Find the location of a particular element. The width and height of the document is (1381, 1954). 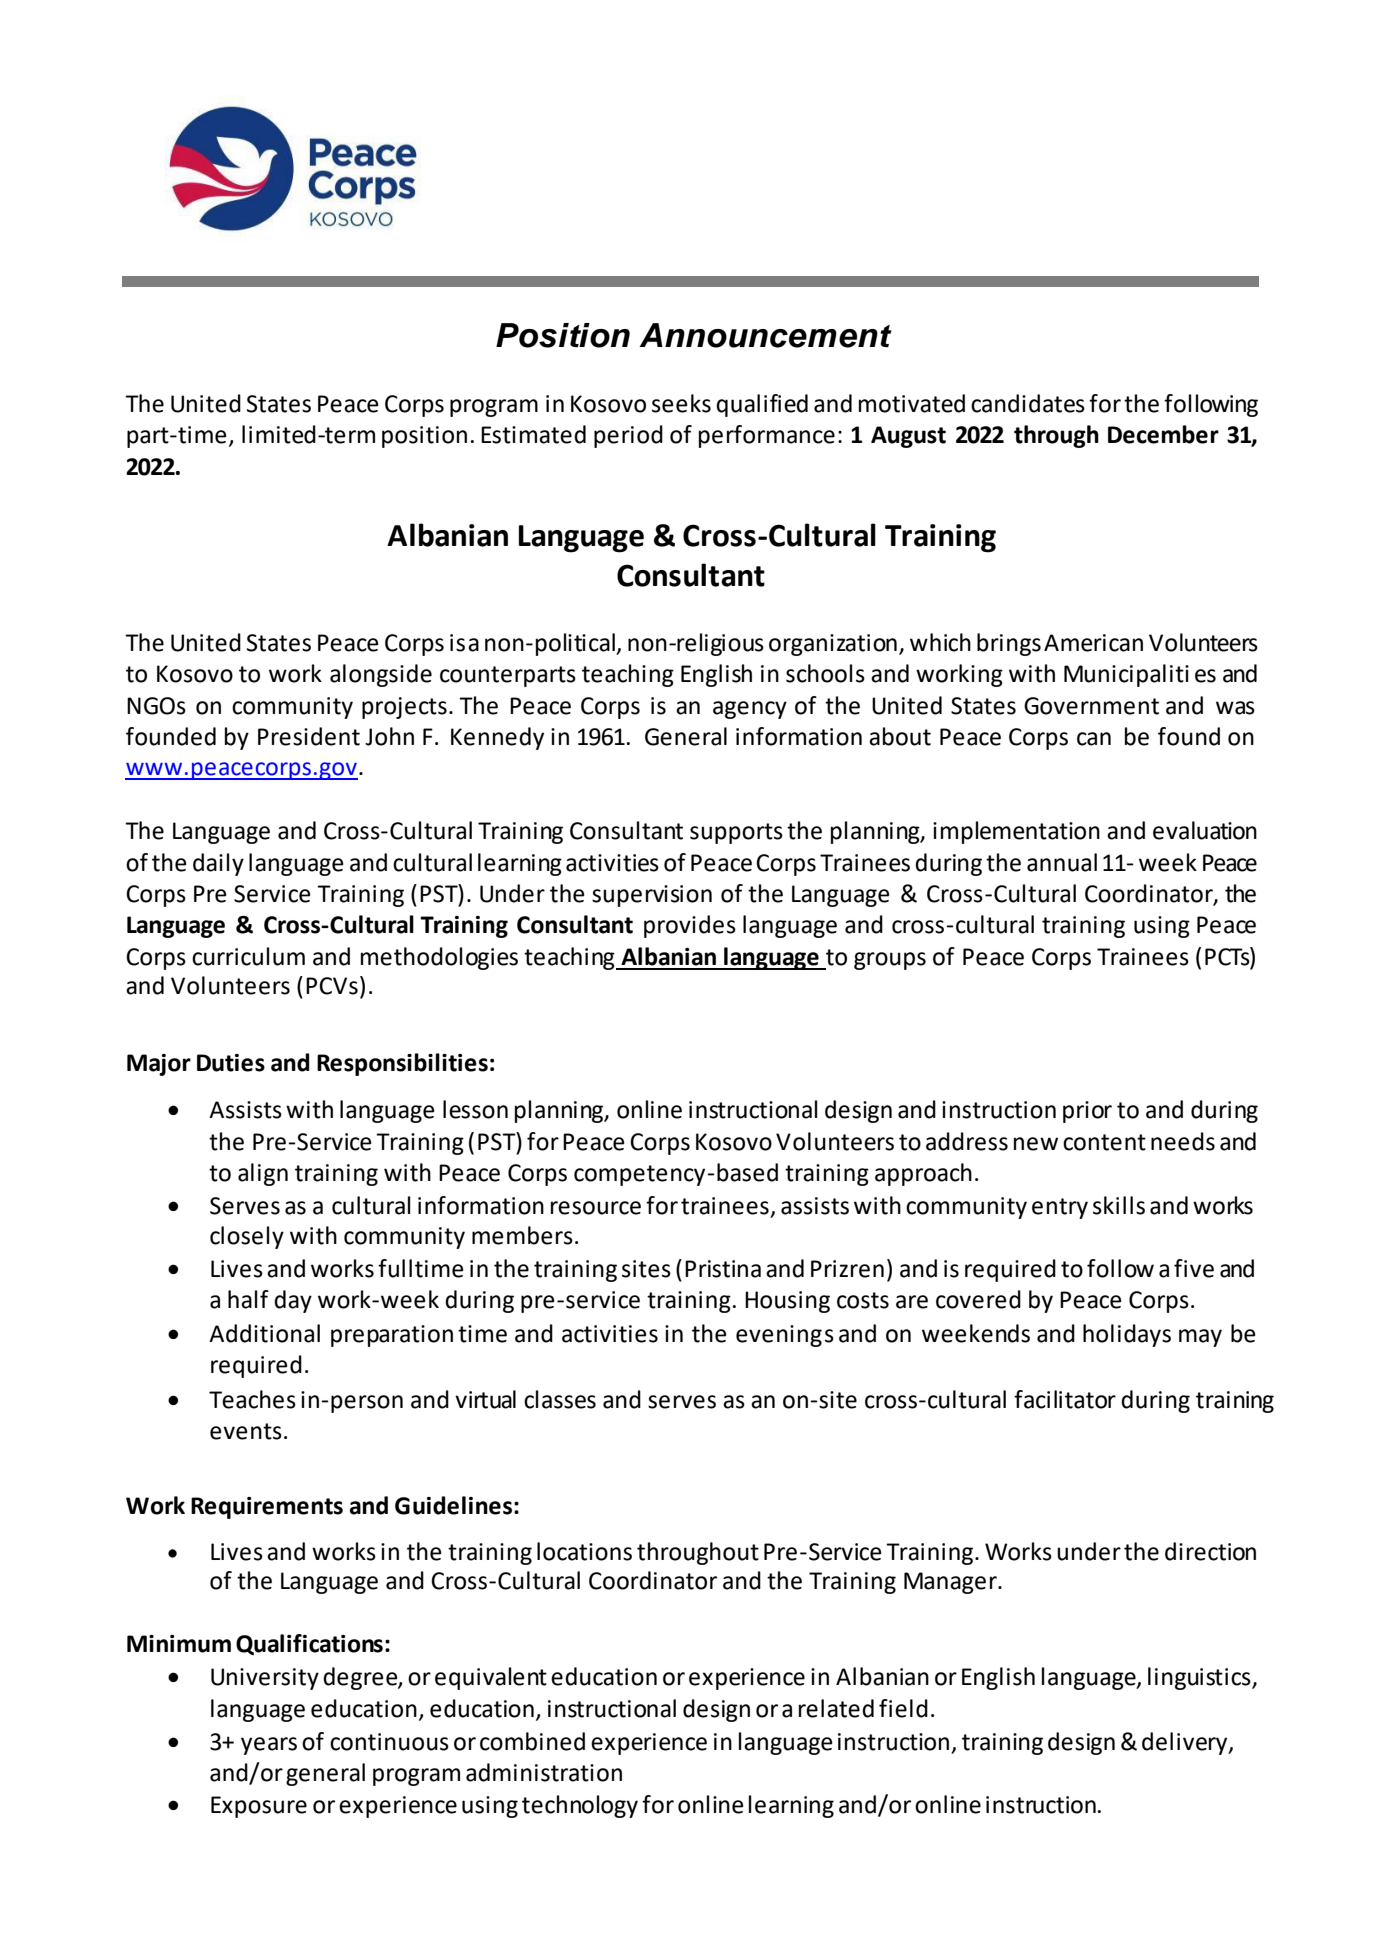

December is located at coordinates (1163, 434).
